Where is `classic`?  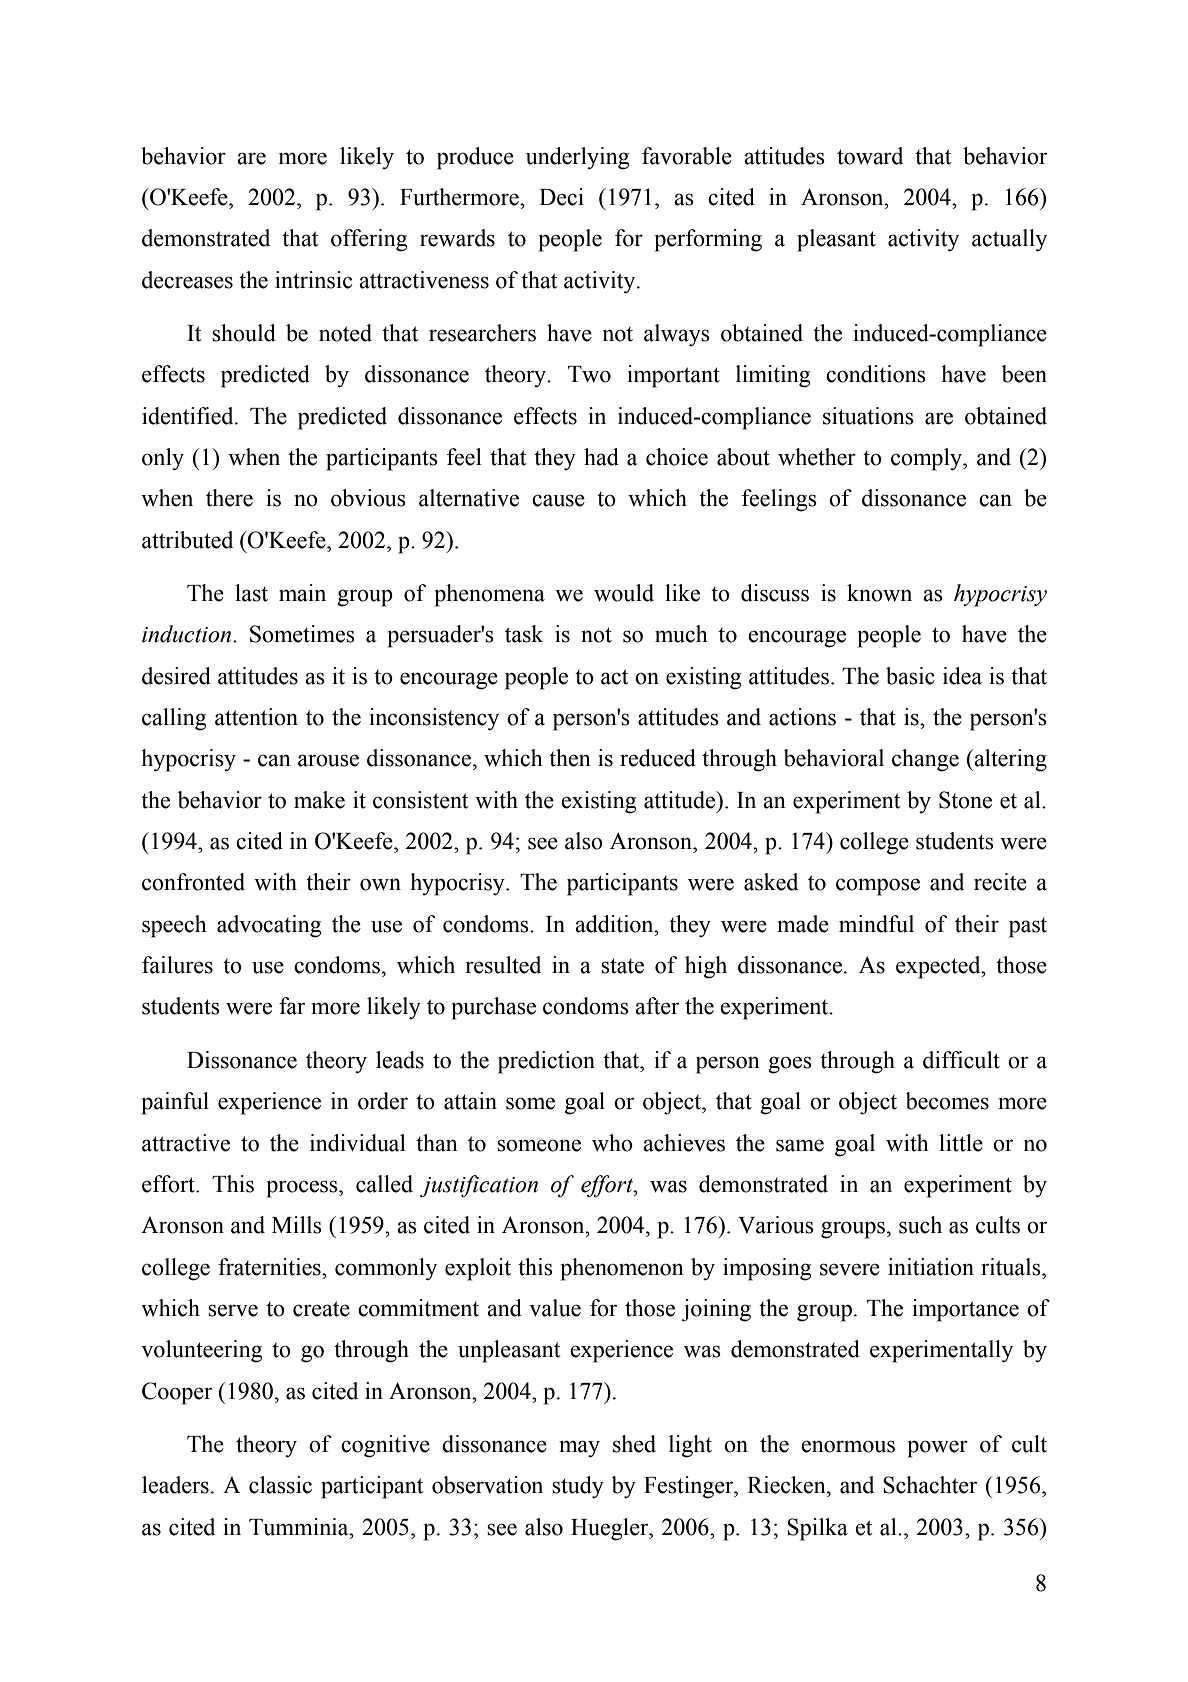 classic is located at coordinates (280, 1485).
